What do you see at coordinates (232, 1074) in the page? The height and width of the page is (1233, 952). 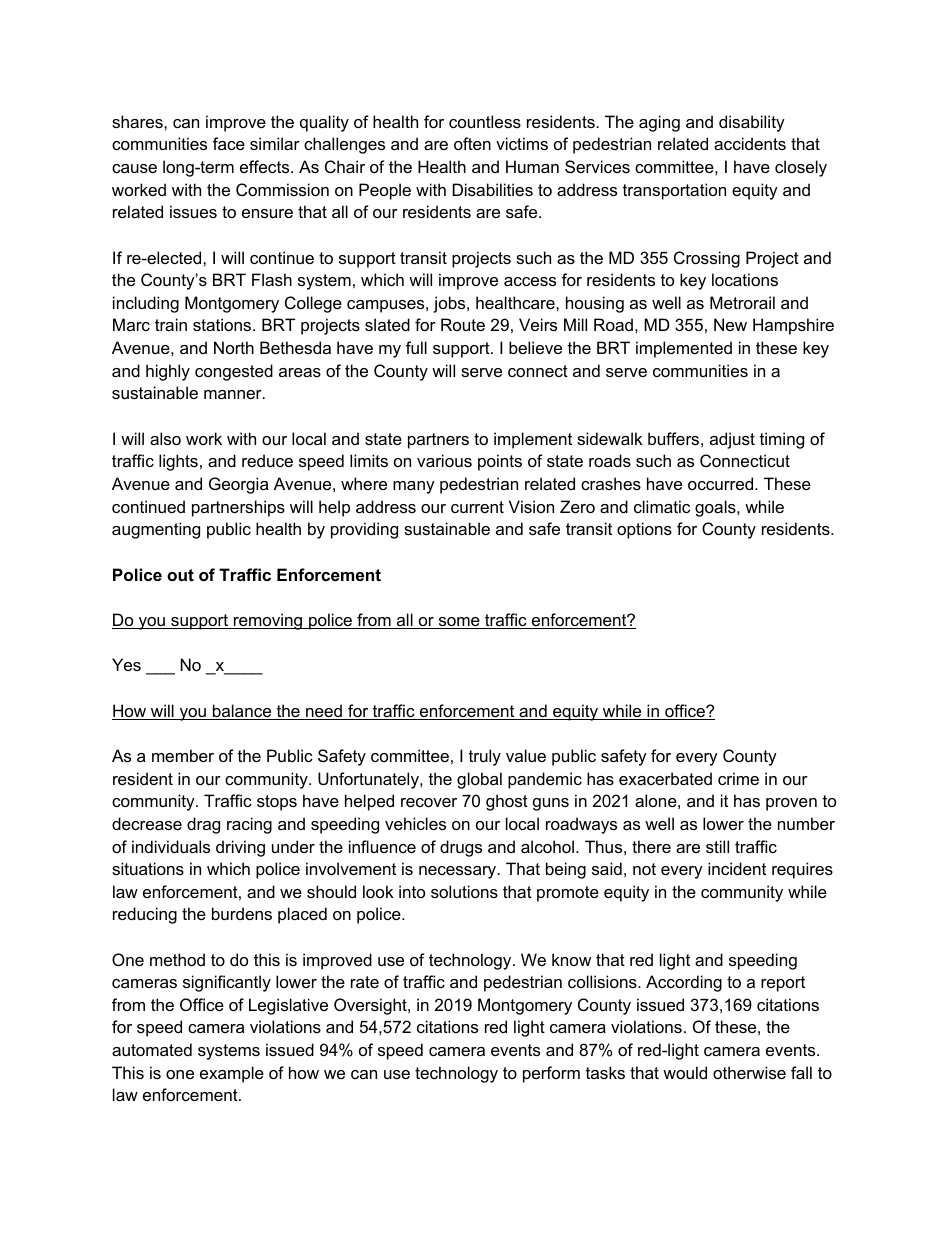 I see `example` at bounding box center [232, 1074].
